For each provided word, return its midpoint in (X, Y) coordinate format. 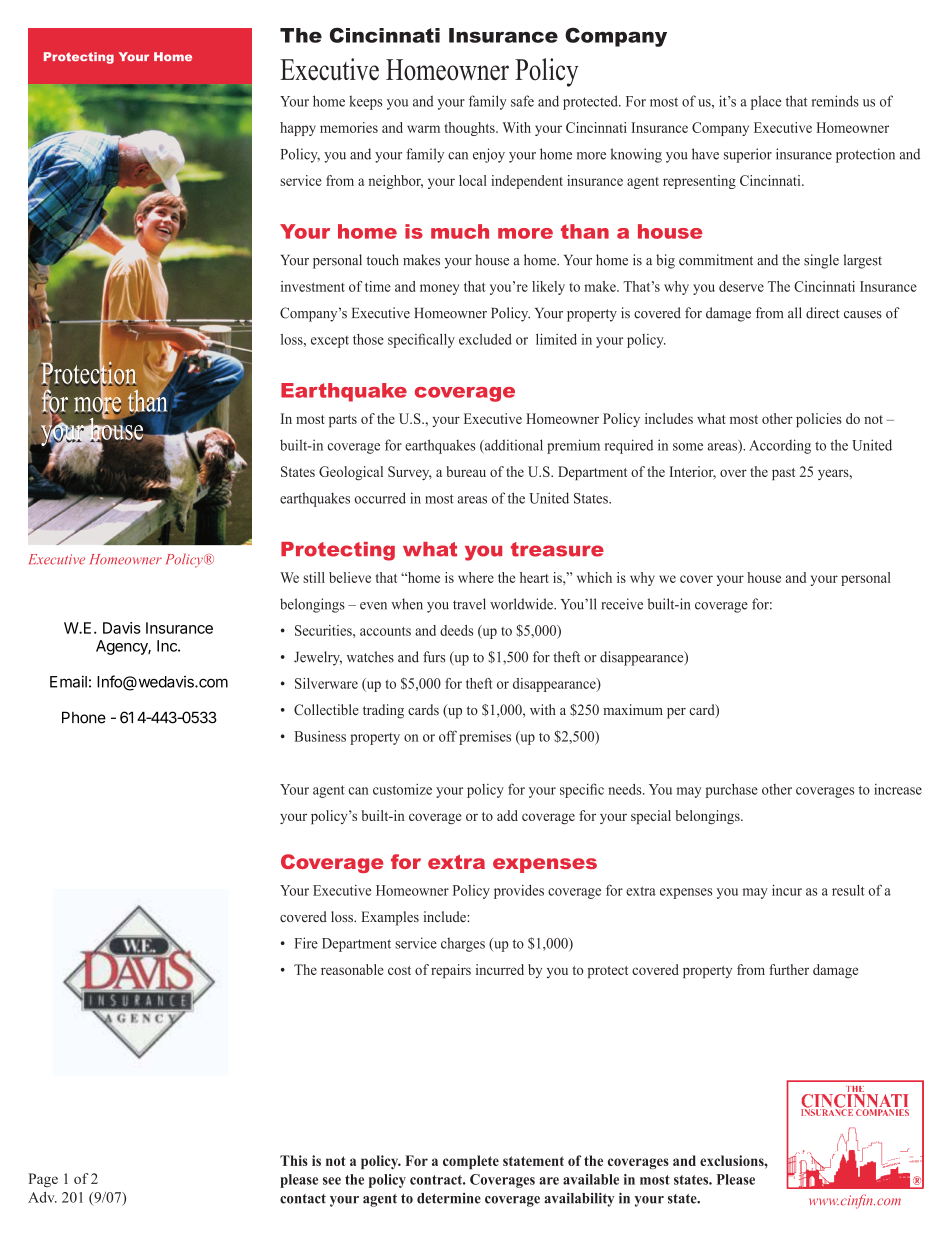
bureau (466, 471)
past (783, 474)
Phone (84, 717)
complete (471, 1162)
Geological (351, 473)
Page (43, 1180)
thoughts (470, 129)
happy (298, 129)
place (766, 102)
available (591, 1179)
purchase (732, 791)
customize (402, 789)
